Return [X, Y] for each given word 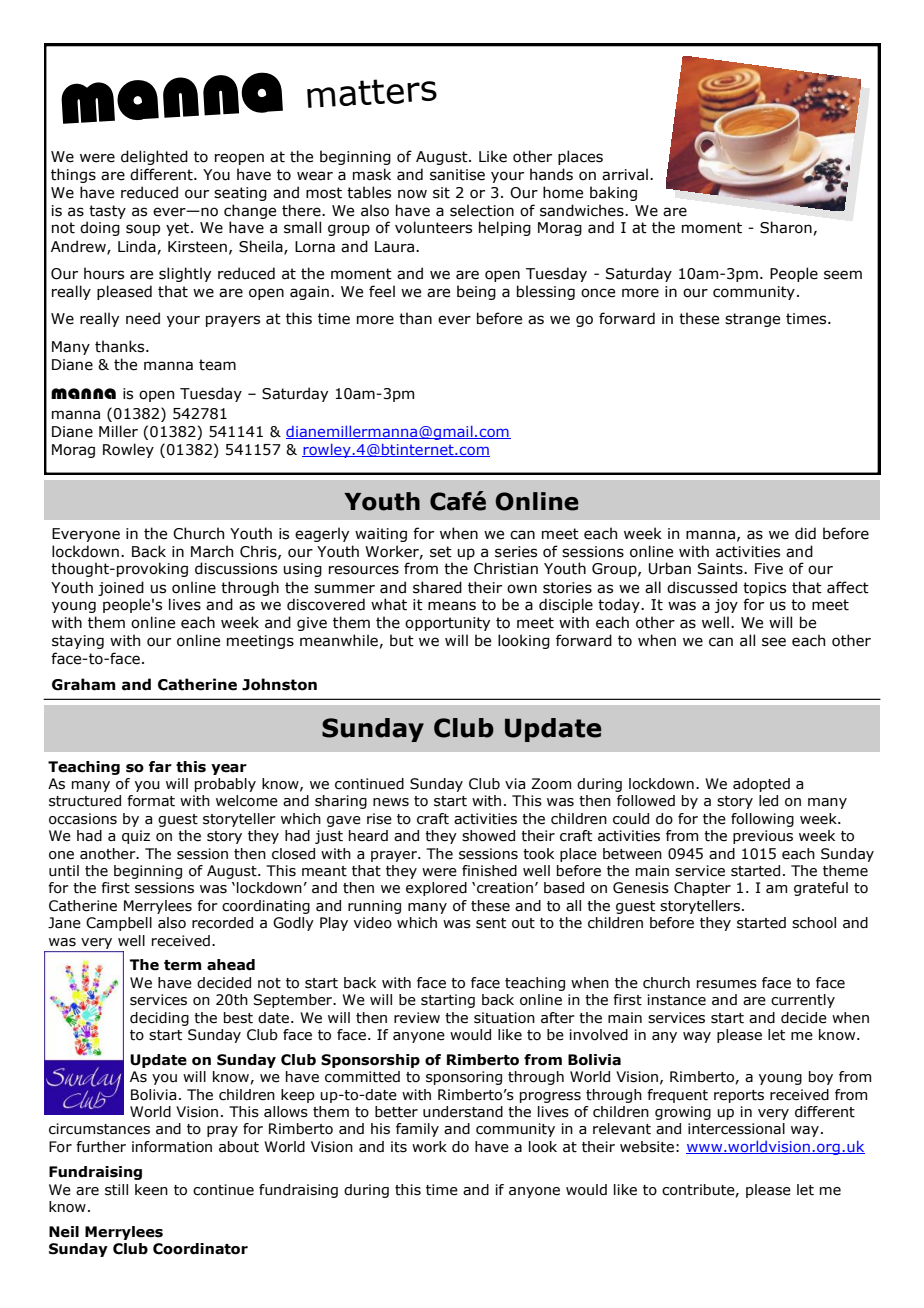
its [399, 1147]
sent [491, 923]
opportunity [447, 624]
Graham [84, 684]
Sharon [786, 227]
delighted [154, 157]
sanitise [457, 175]
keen [151, 1190]
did [805, 533]
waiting [381, 535]
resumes [727, 984]
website [647, 1147]
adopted [761, 785]
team [217, 365]
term [182, 965]
